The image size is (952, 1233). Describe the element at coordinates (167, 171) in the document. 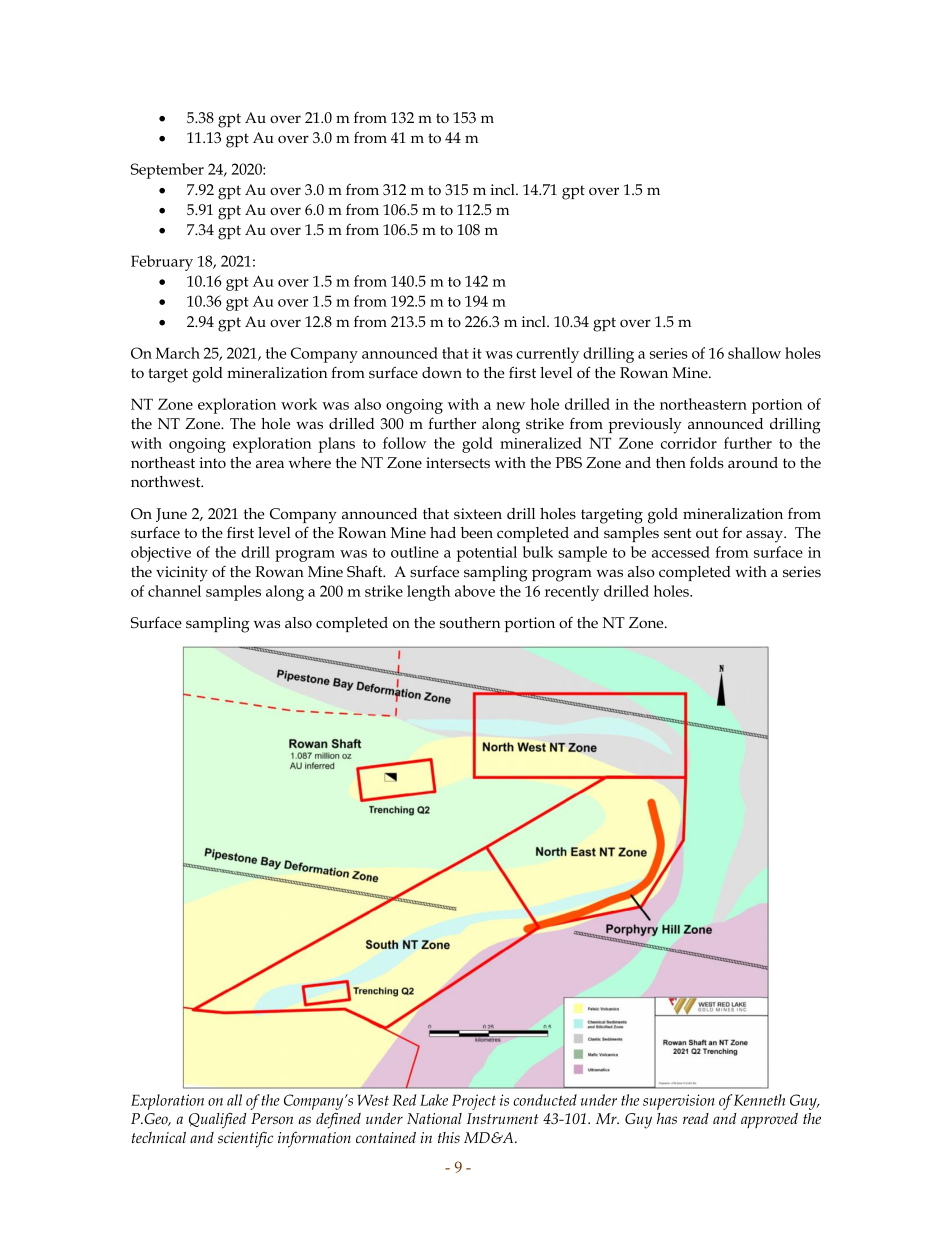

I see `September` at that location.
